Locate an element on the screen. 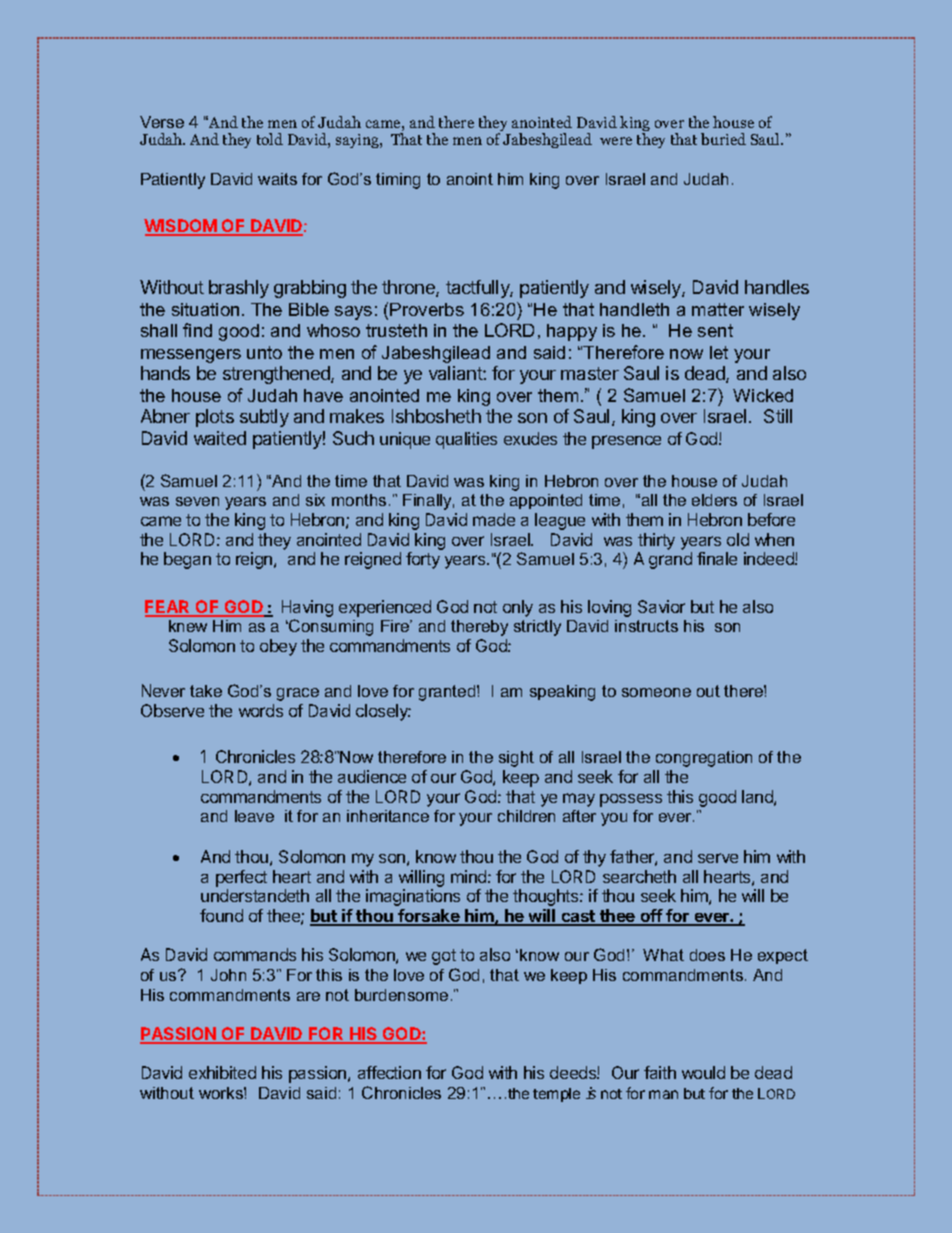  timing is located at coordinates (398, 181).
